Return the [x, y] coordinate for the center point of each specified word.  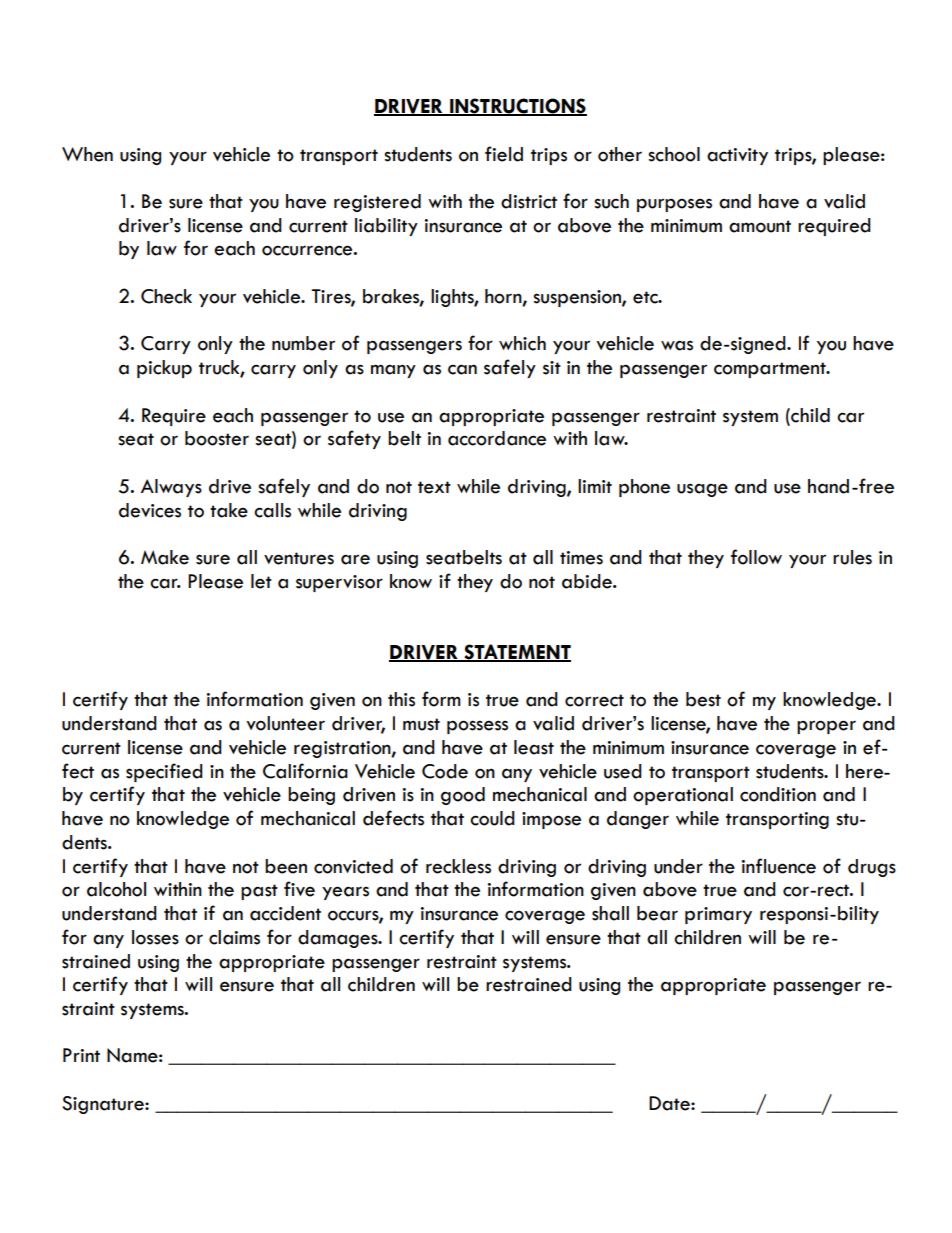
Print [81, 1055]
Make [165, 557]
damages [339, 939]
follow [756, 557]
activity [737, 156]
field [504, 154]
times [581, 558]
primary [718, 915]
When [87, 154]
